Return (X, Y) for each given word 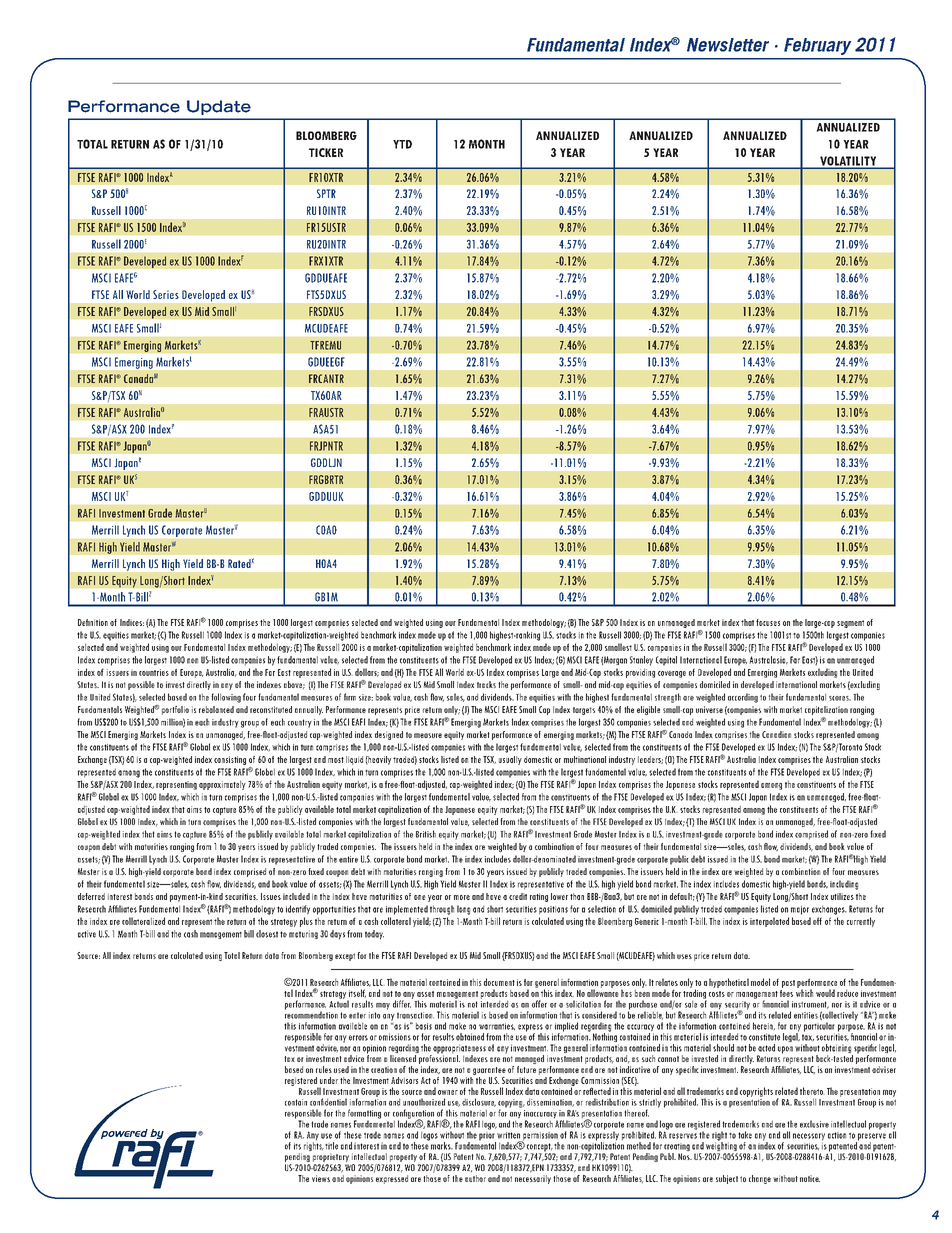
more (462, 897)
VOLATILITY (848, 162)
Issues (271, 896)
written (508, 1135)
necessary (809, 1138)
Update (219, 107)
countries (154, 672)
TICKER (326, 152)
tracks (486, 684)
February (817, 46)
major (800, 910)
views (321, 1178)
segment (850, 624)
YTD (402, 144)
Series (166, 294)
